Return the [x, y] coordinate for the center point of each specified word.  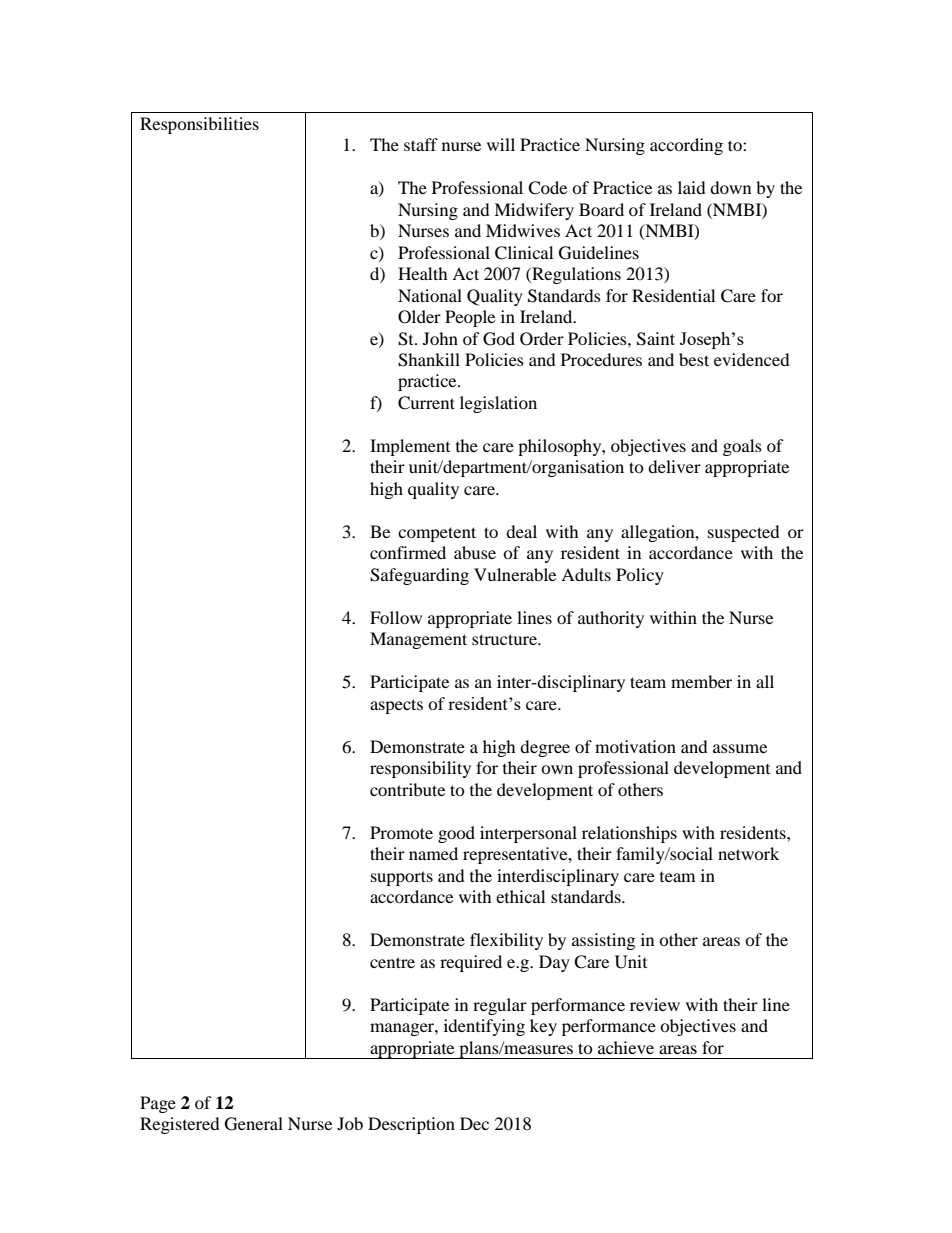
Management [418, 640]
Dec [474, 1123]
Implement [410, 447]
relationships [629, 834]
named [433, 853]
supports [402, 878]
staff [421, 144]
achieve [626, 1047]
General [254, 1124]
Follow [396, 617]
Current [426, 403]
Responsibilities [199, 125]
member [701, 681]
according [686, 146]
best [694, 359]
